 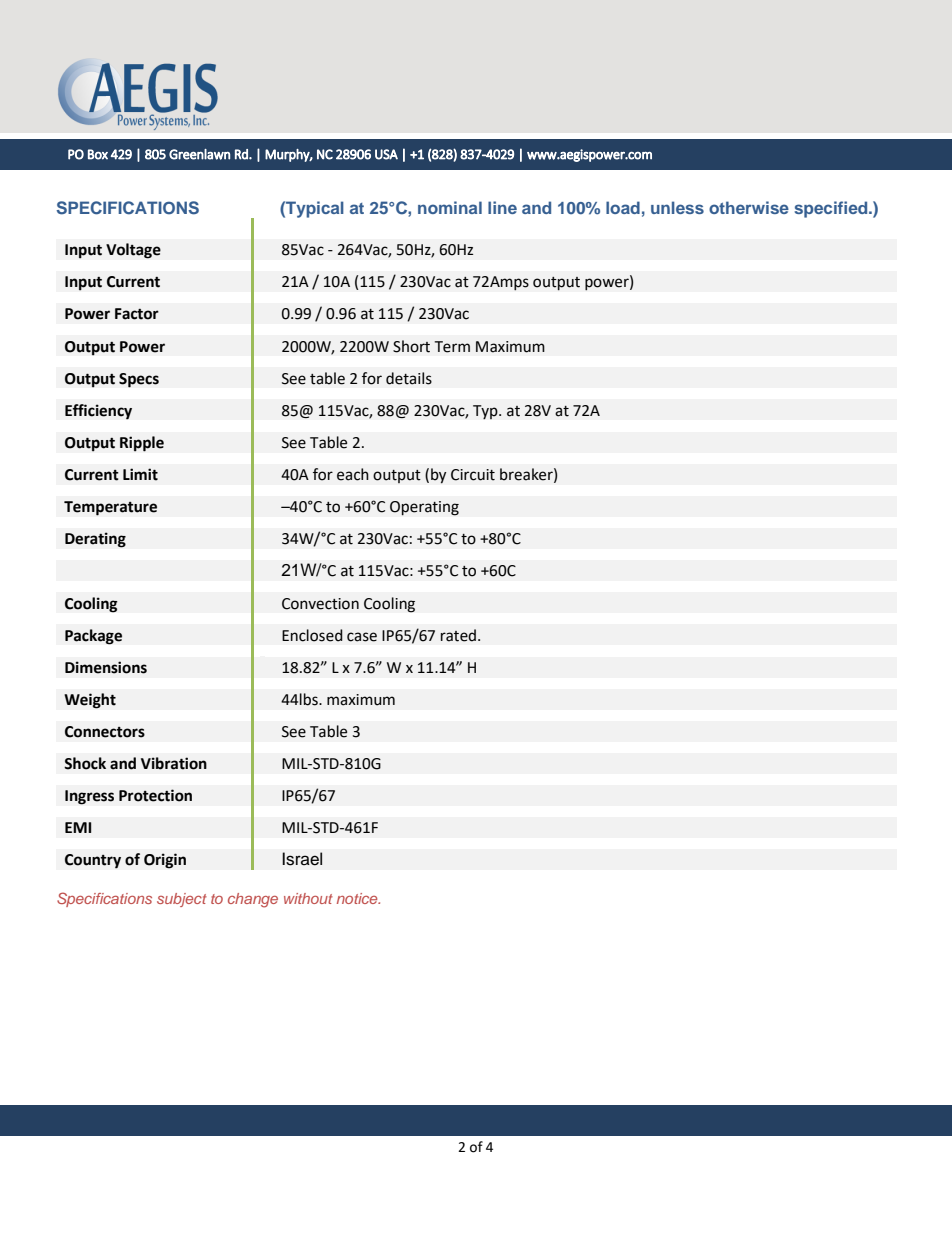 I want to click on Box, so click(x=98, y=154).
